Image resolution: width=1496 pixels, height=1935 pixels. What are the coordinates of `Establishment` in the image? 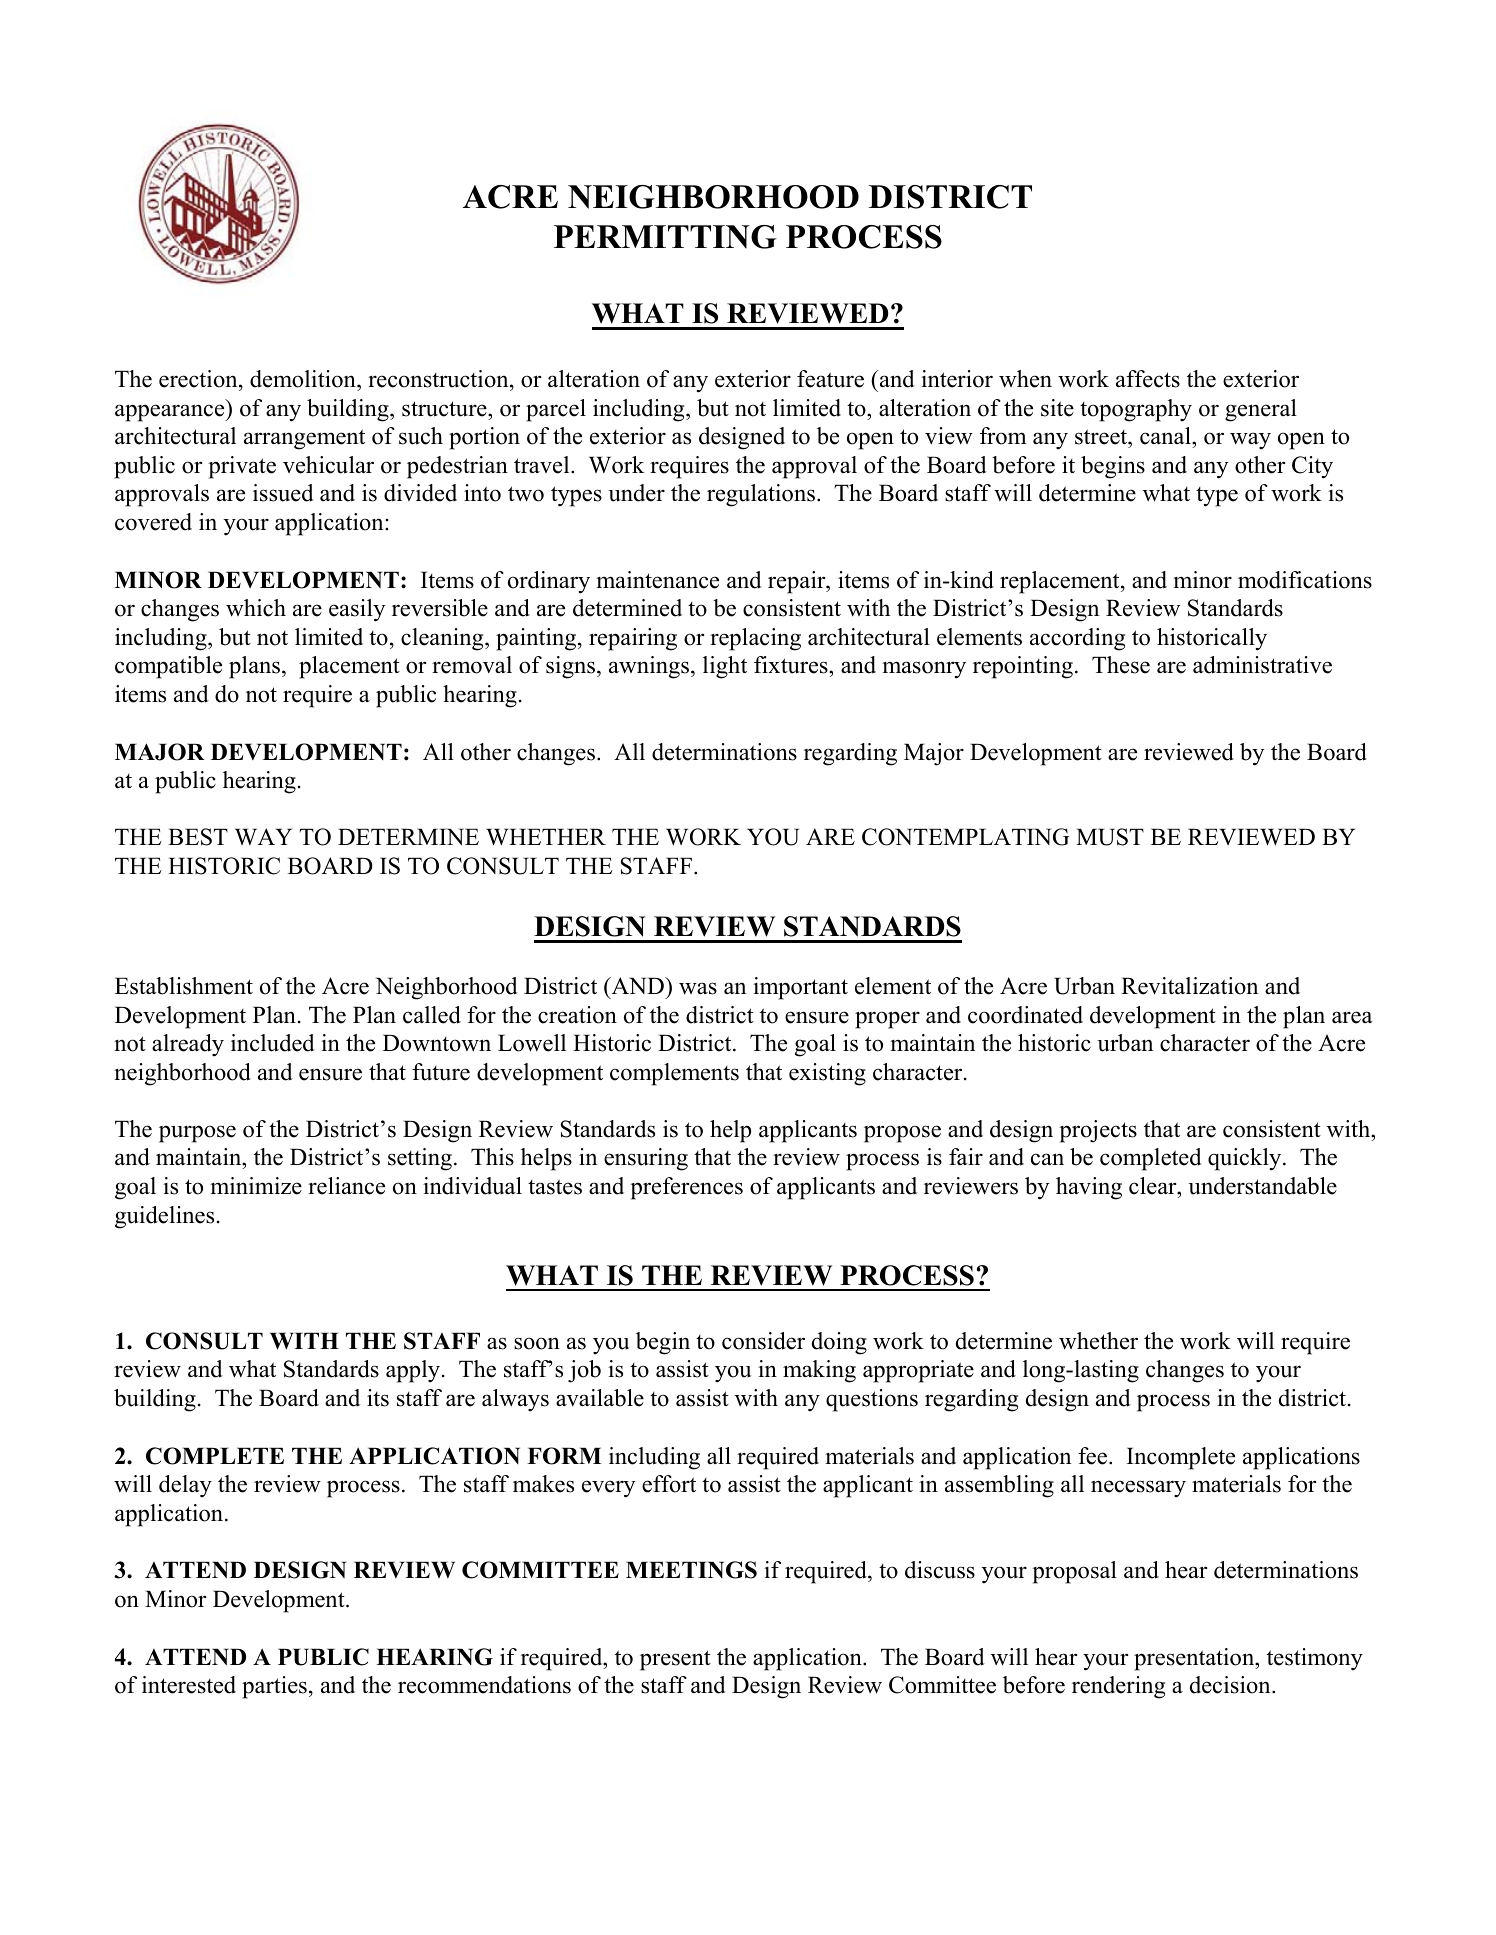 It's located at (184, 986).
